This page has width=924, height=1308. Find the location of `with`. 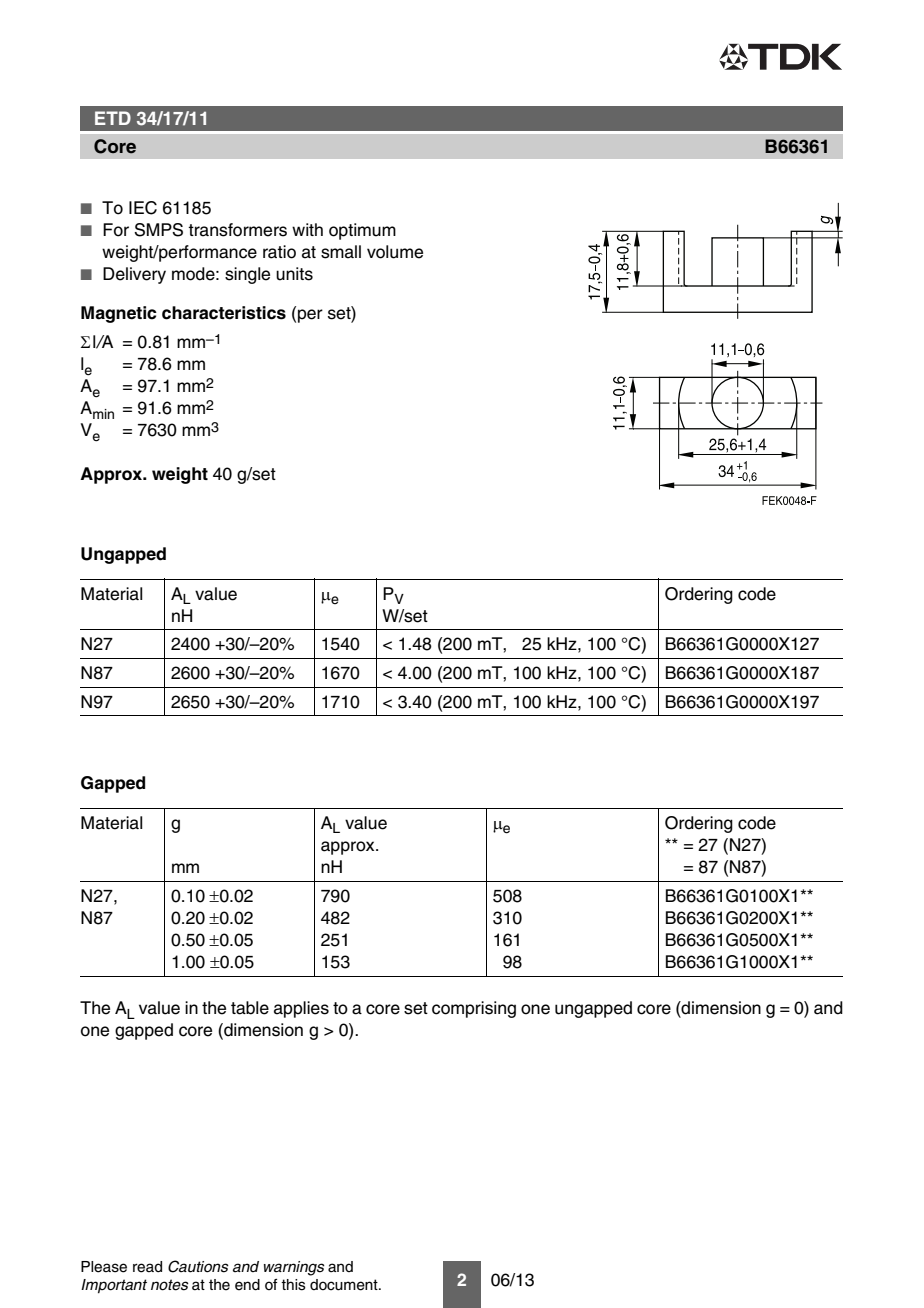

with is located at coordinates (307, 229).
